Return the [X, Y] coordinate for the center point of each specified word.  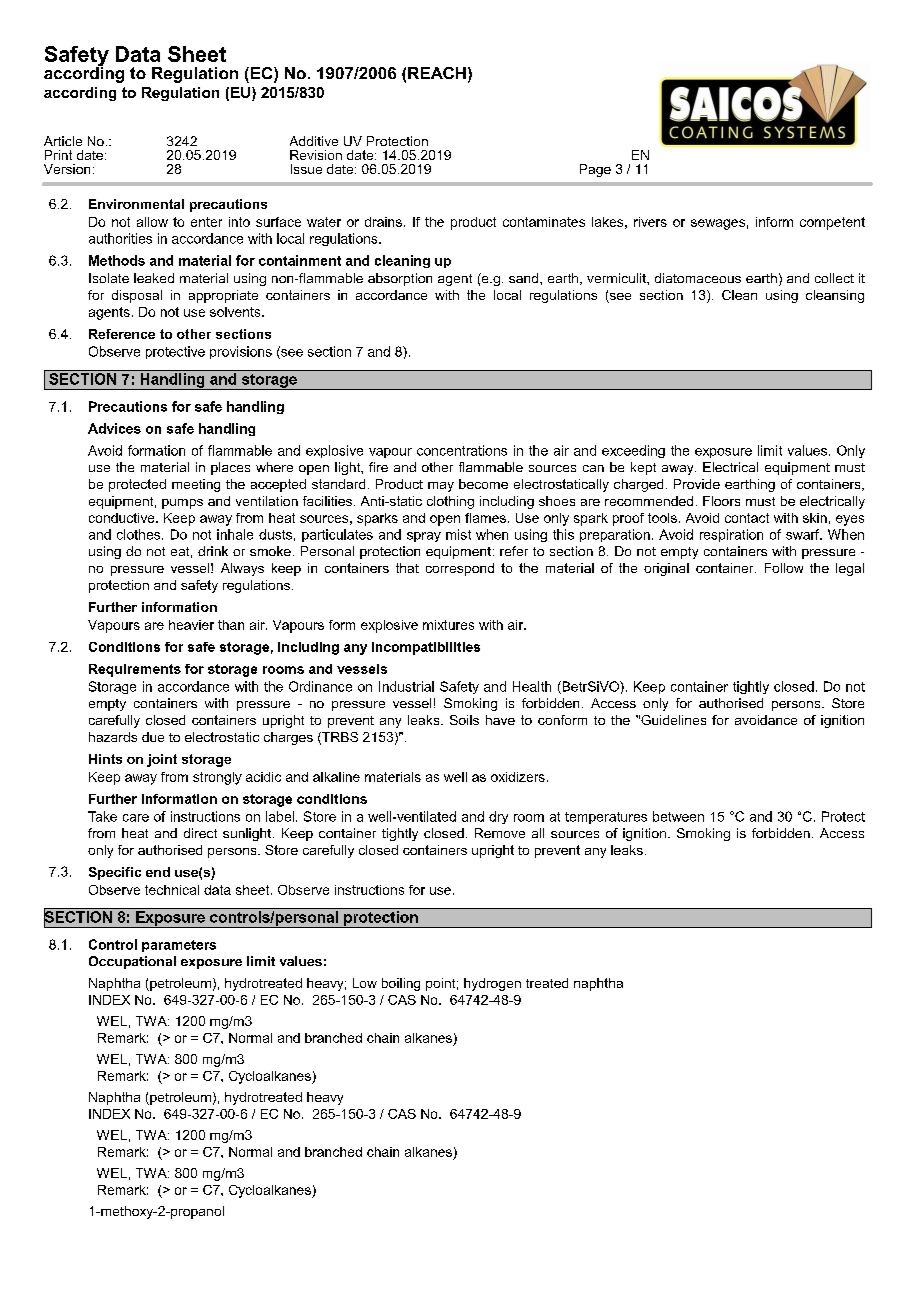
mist [458, 534]
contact [747, 518]
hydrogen [492, 984]
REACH [437, 73]
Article [63, 141]
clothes [140, 534]
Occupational [132, 962]
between [678, 816]
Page [595, 170]
